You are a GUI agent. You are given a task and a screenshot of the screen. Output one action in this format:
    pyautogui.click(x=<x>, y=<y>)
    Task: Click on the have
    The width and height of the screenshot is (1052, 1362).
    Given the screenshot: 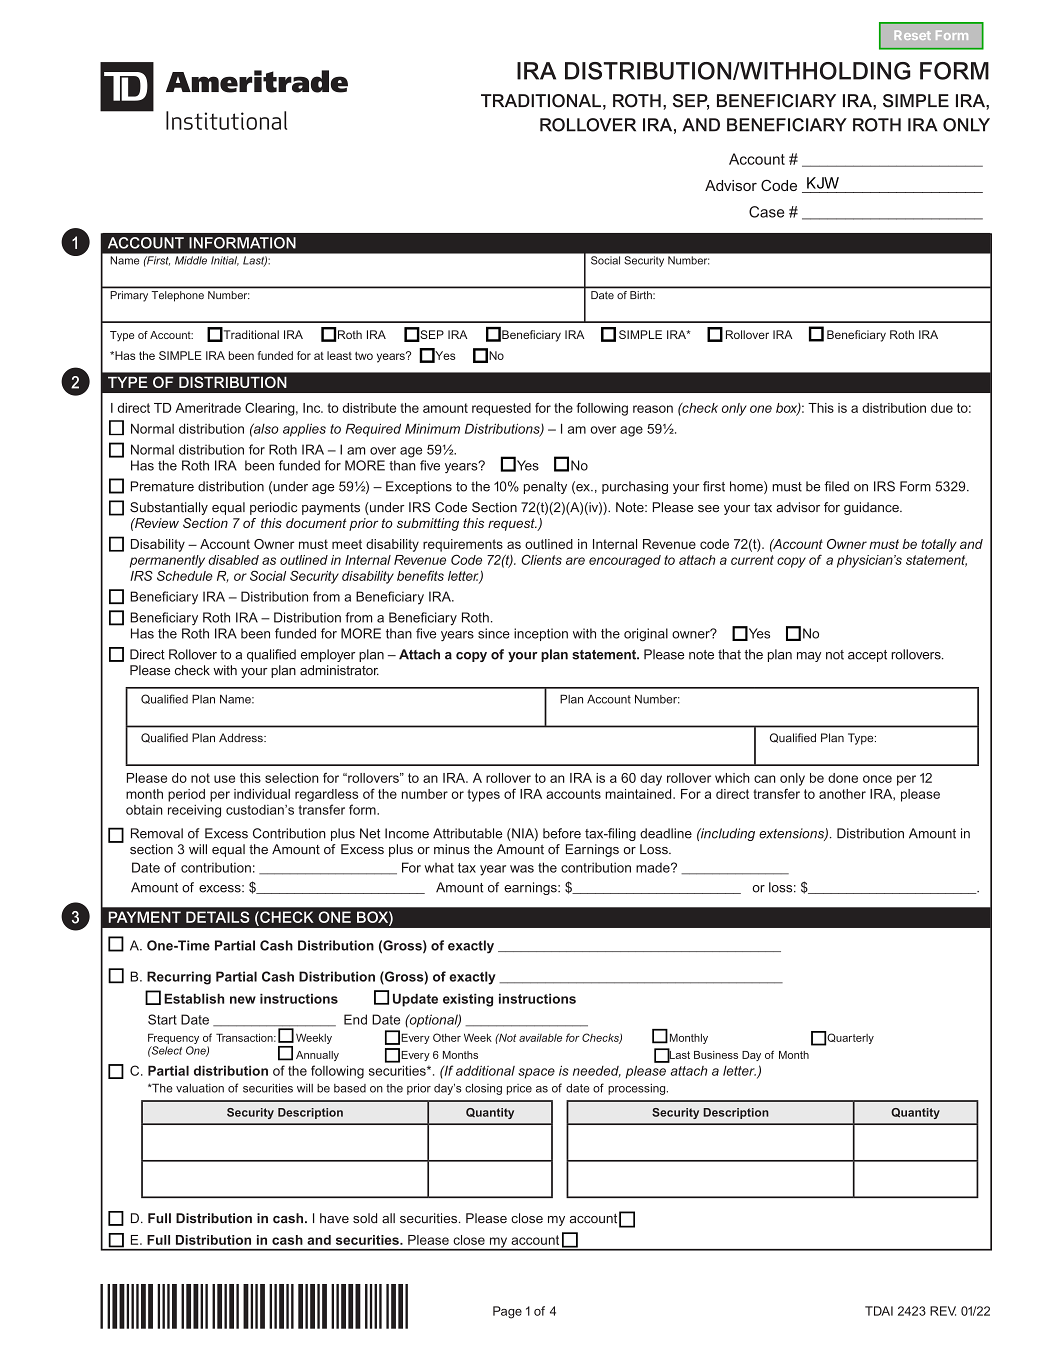 What is the action you would take?
    pyautogui.click(x=334, y=1218)
